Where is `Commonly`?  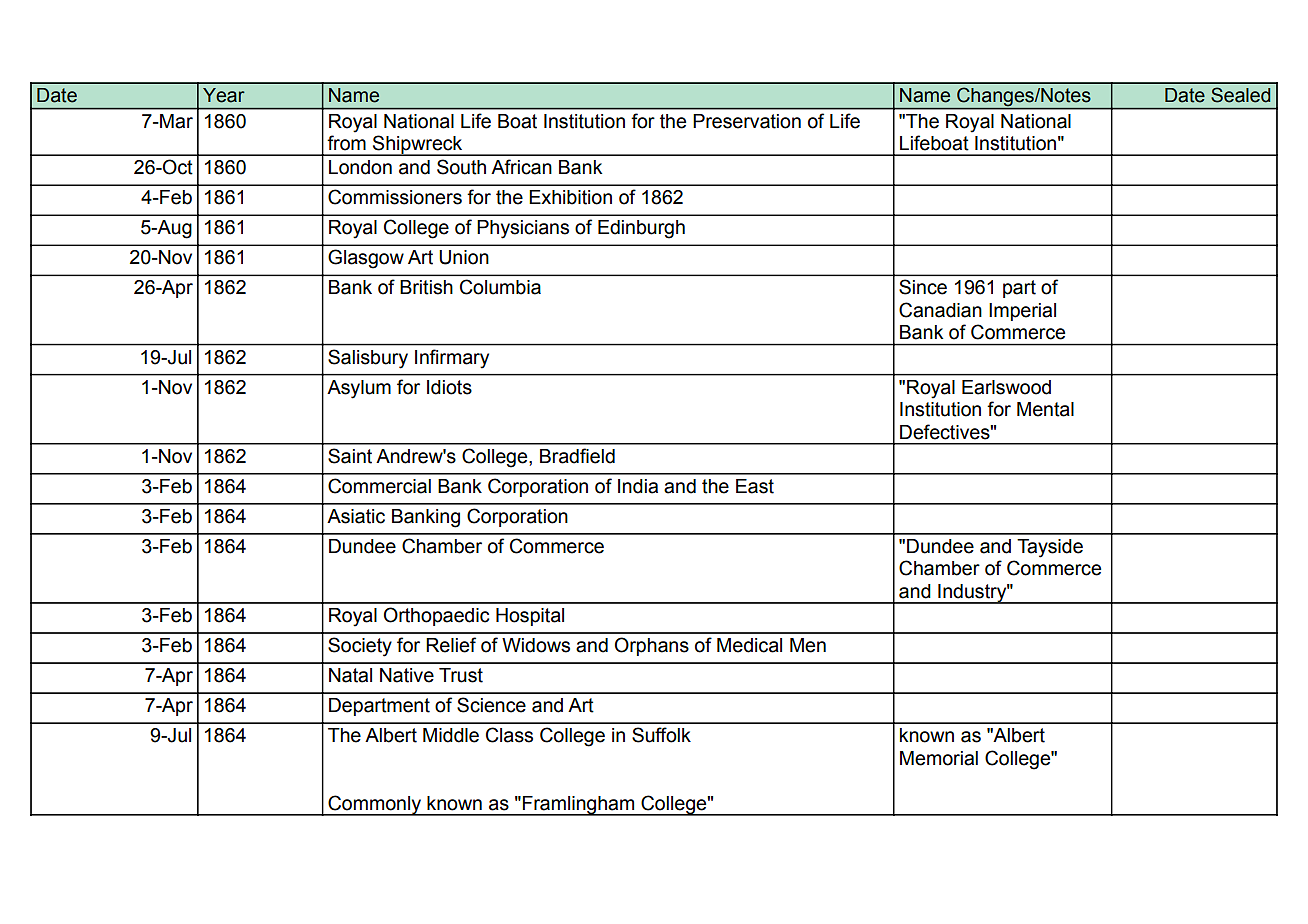 Commonly is located at coordinates (375, 805).
